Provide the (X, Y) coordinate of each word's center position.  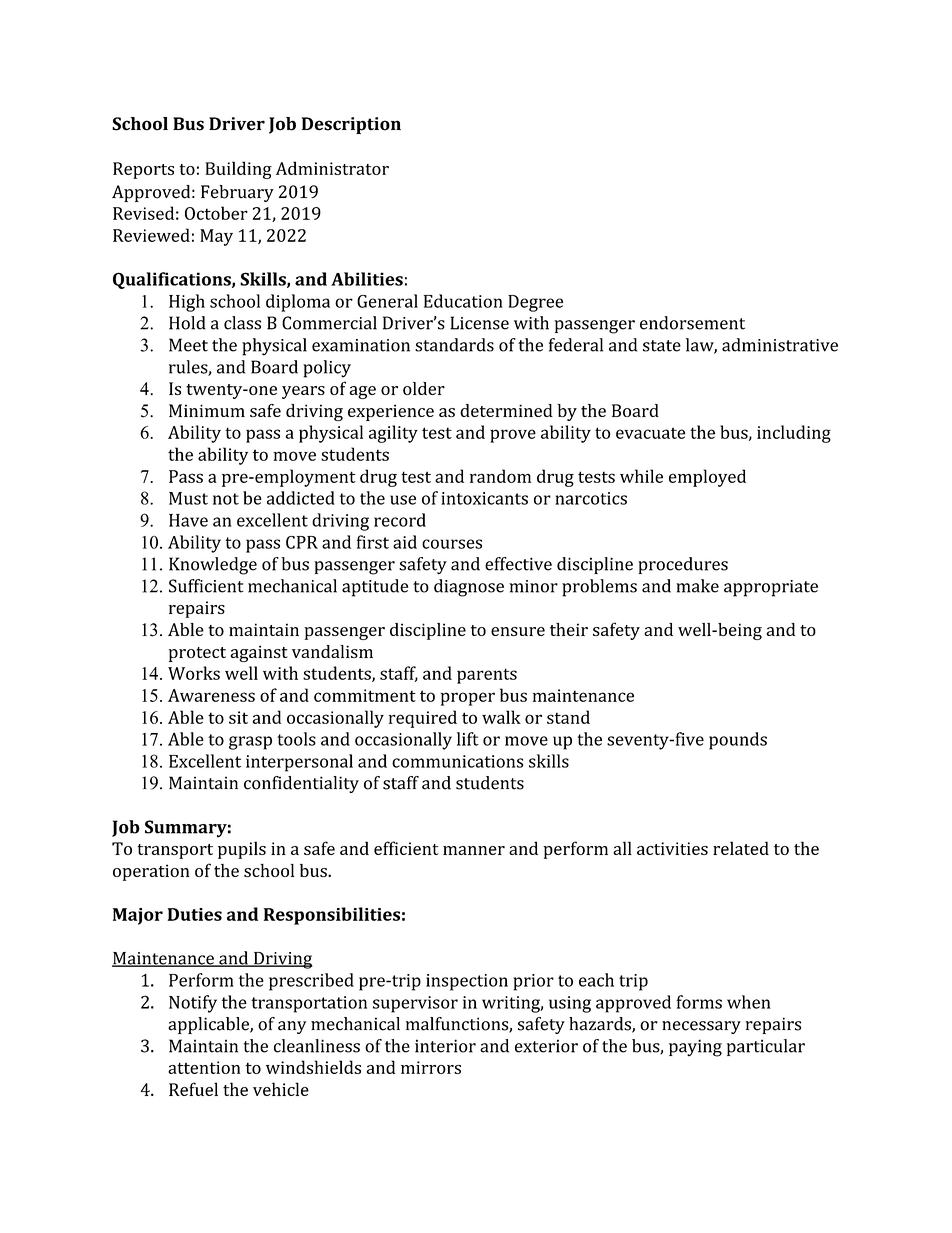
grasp (250, 743)
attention (204, 1067)
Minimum (207, 410)
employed (707, 478)
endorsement (692, 323)
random (500, 476)
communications (457, 761)
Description (351, 125)
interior (445, 1046)
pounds (738, 741)
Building (238, 170)
